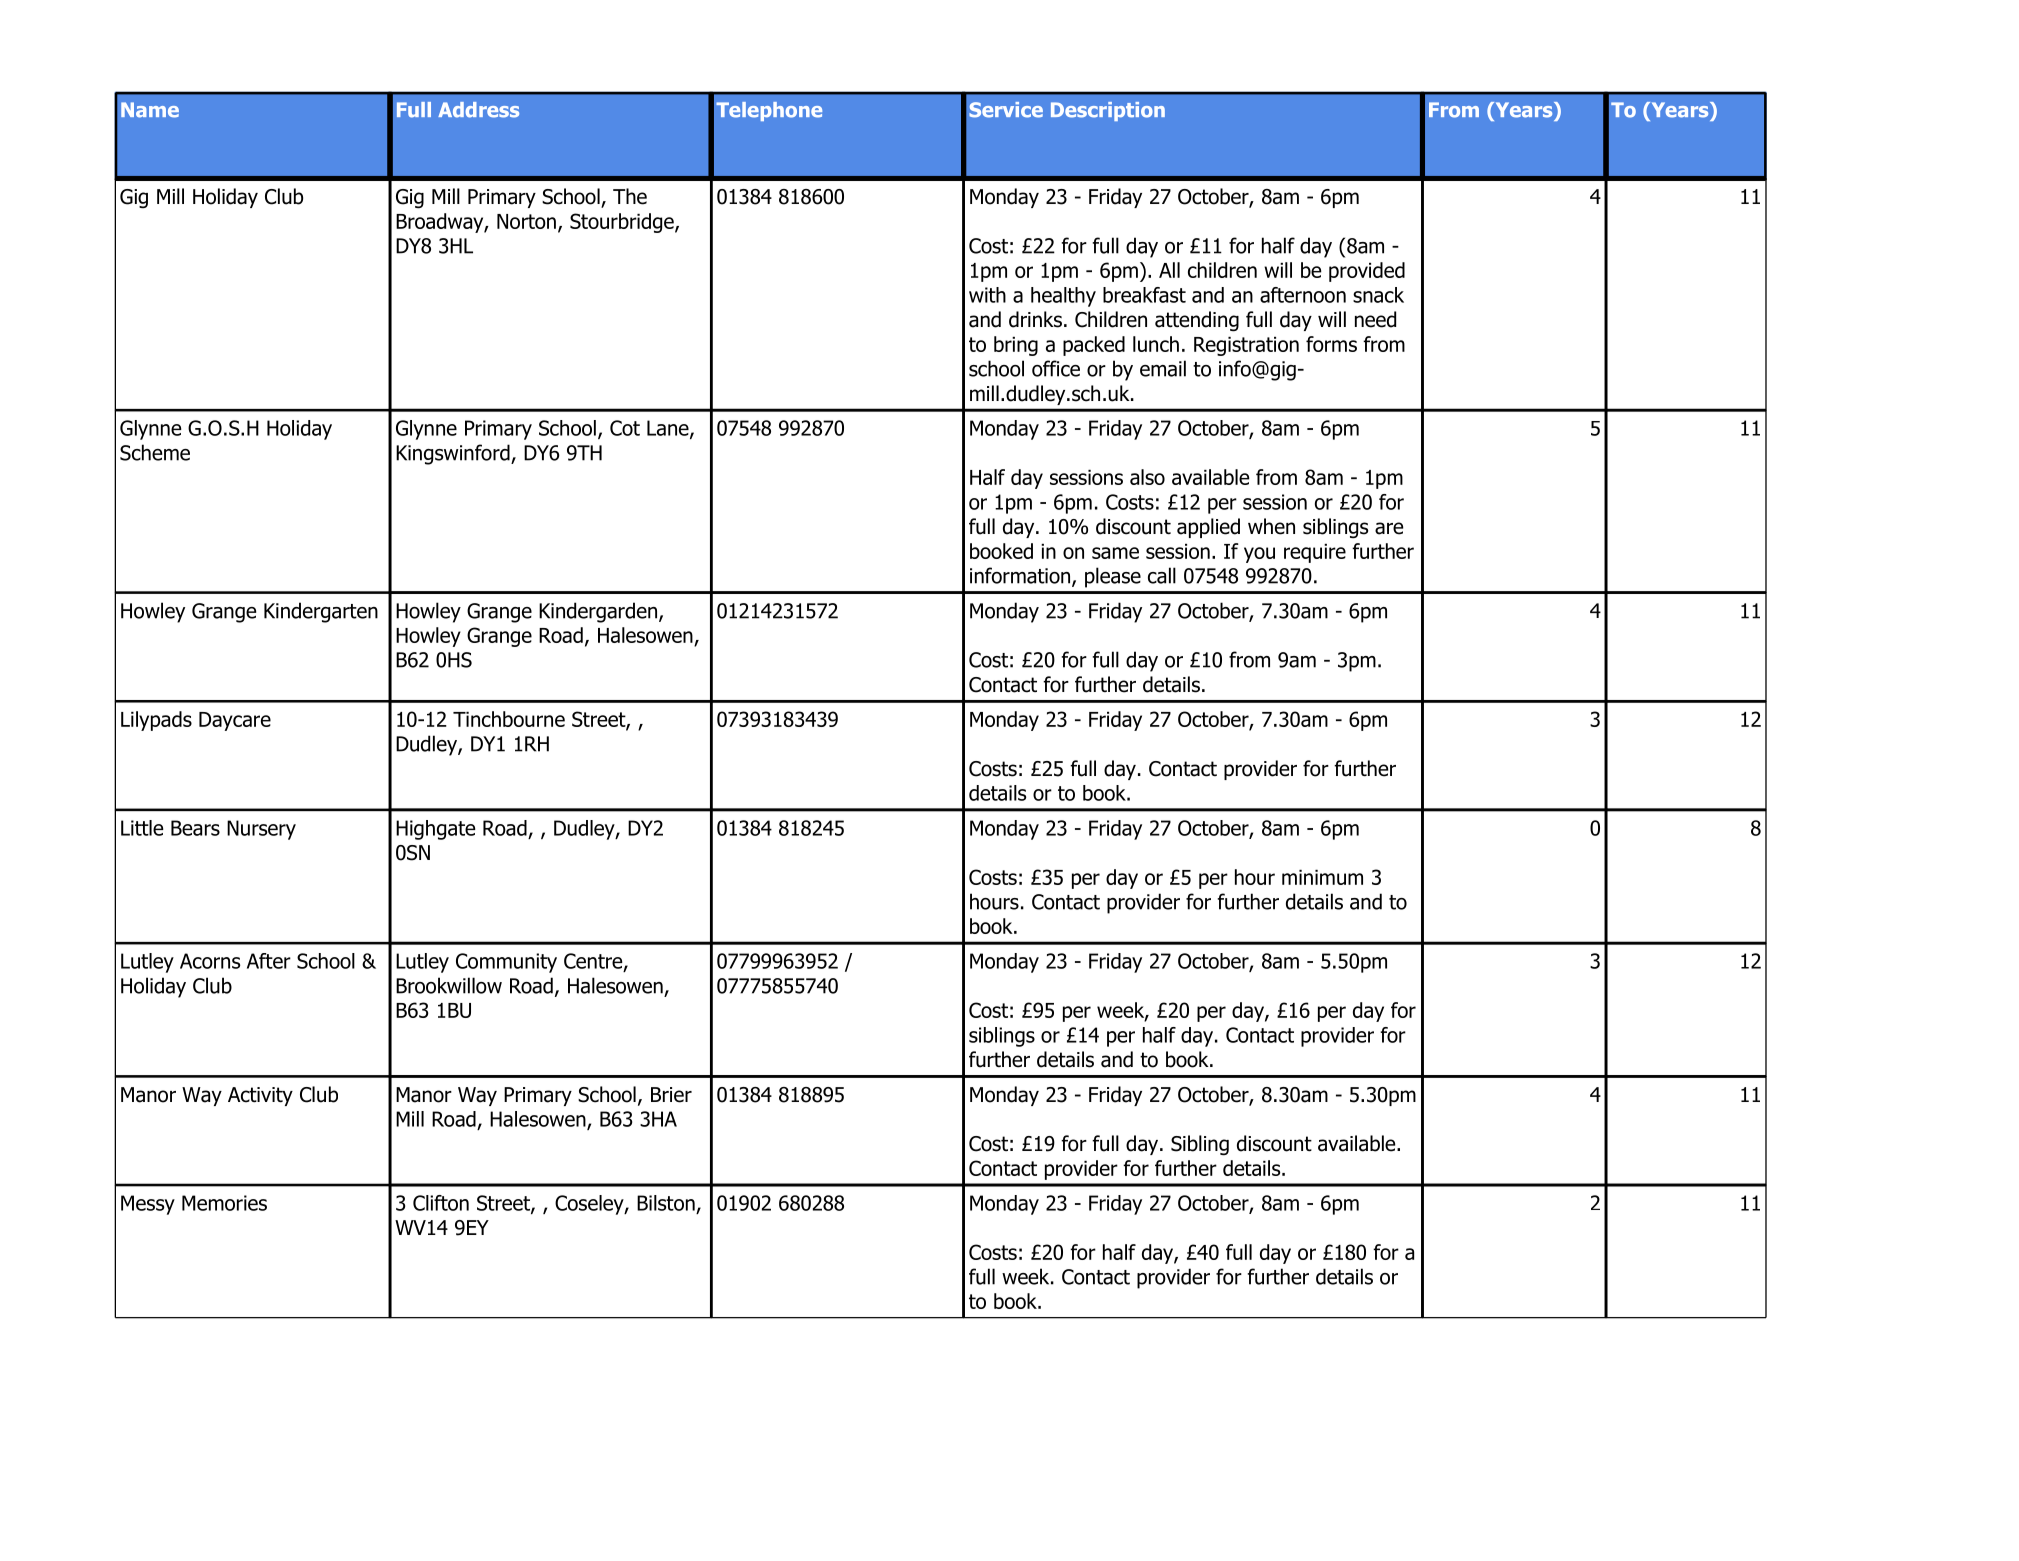 The height and width of the screenshot is (1561, 2019). I want to click on Memories, so click(224, 1203).
